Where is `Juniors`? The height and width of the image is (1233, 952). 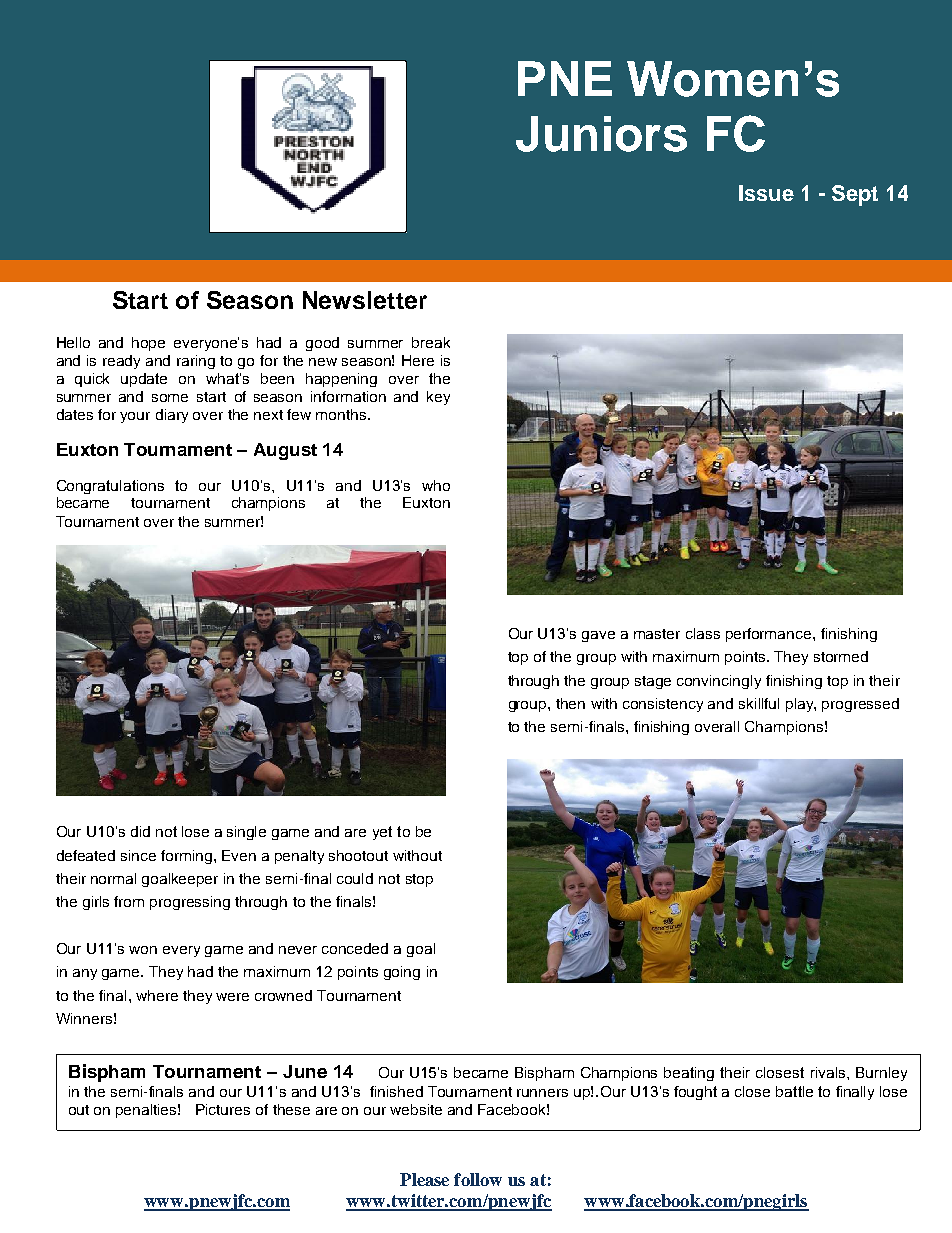 Juniors is located at coordinates (601, 134).
